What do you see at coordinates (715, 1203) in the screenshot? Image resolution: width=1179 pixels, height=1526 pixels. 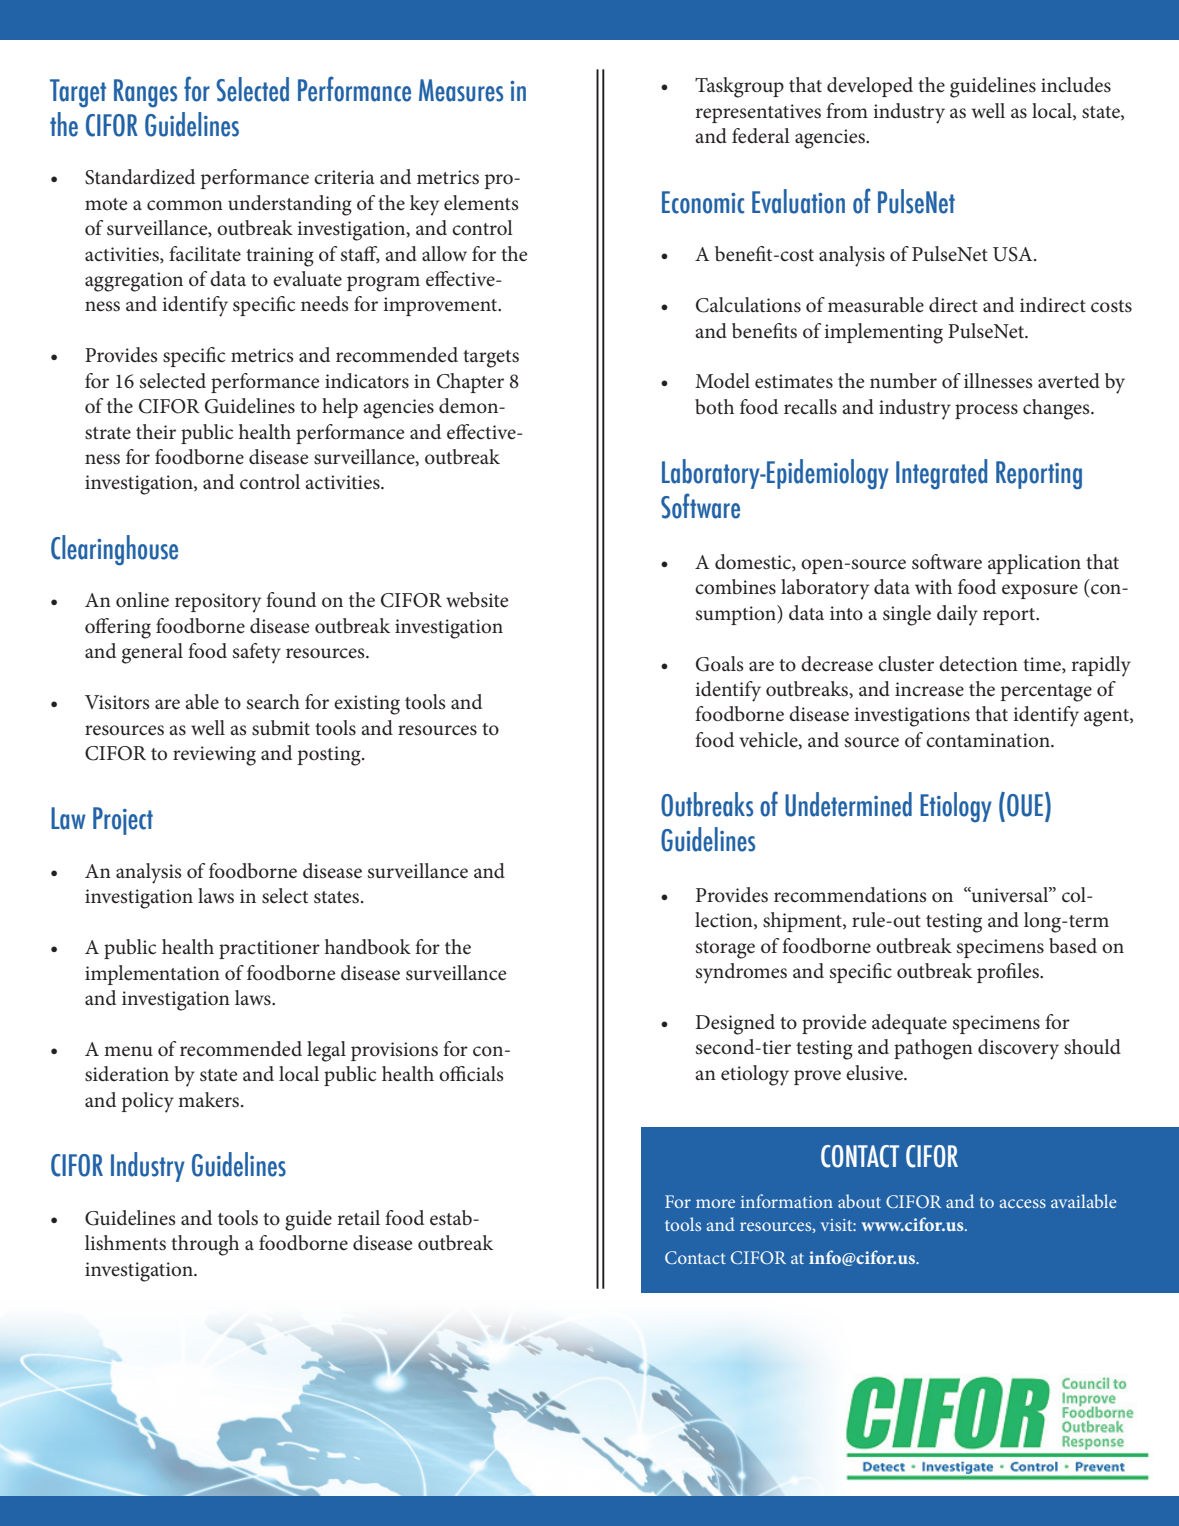 I see `more` at bounding box center [715, 1203].
